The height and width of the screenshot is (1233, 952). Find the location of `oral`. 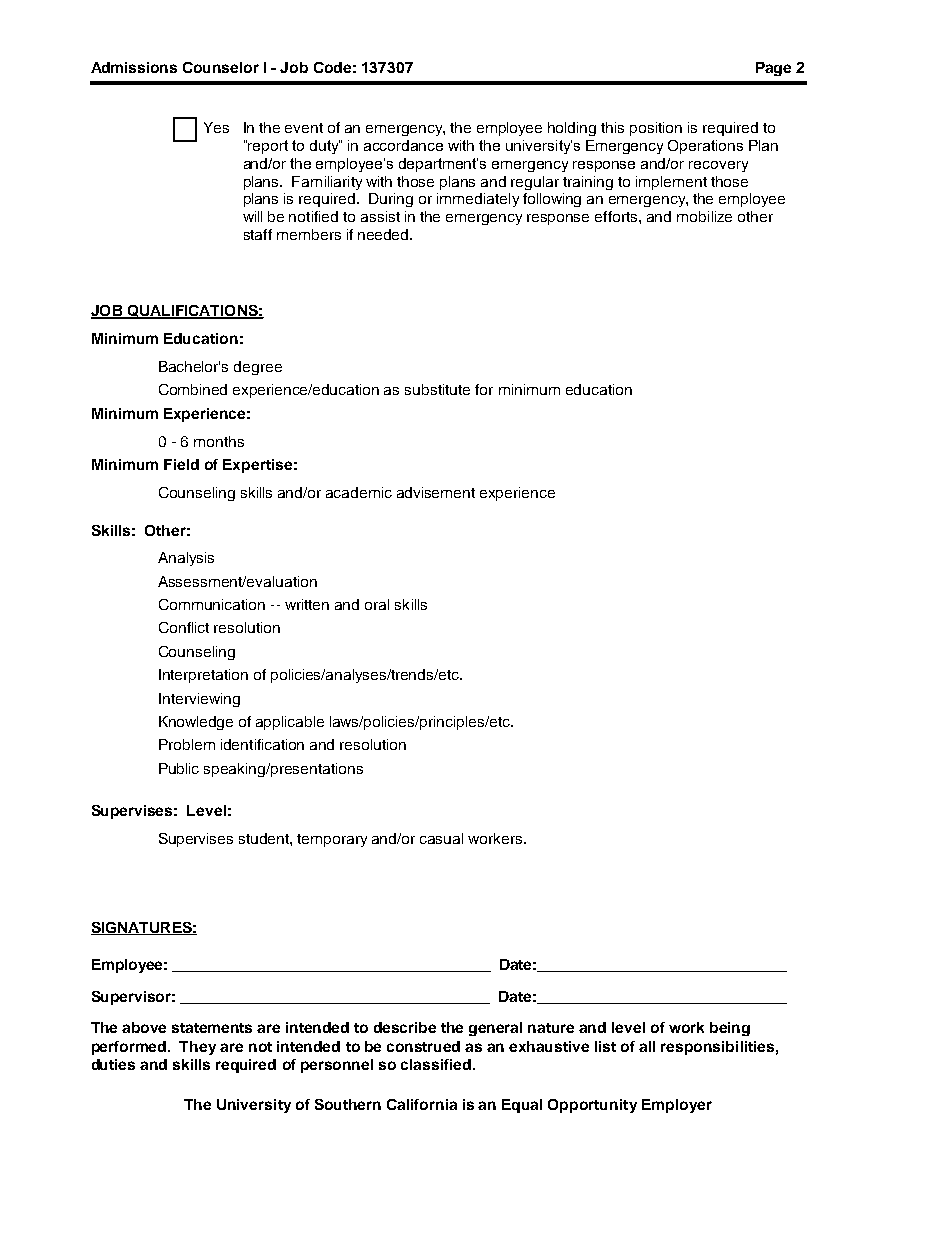

oral is located at coordinates (377, 604).
